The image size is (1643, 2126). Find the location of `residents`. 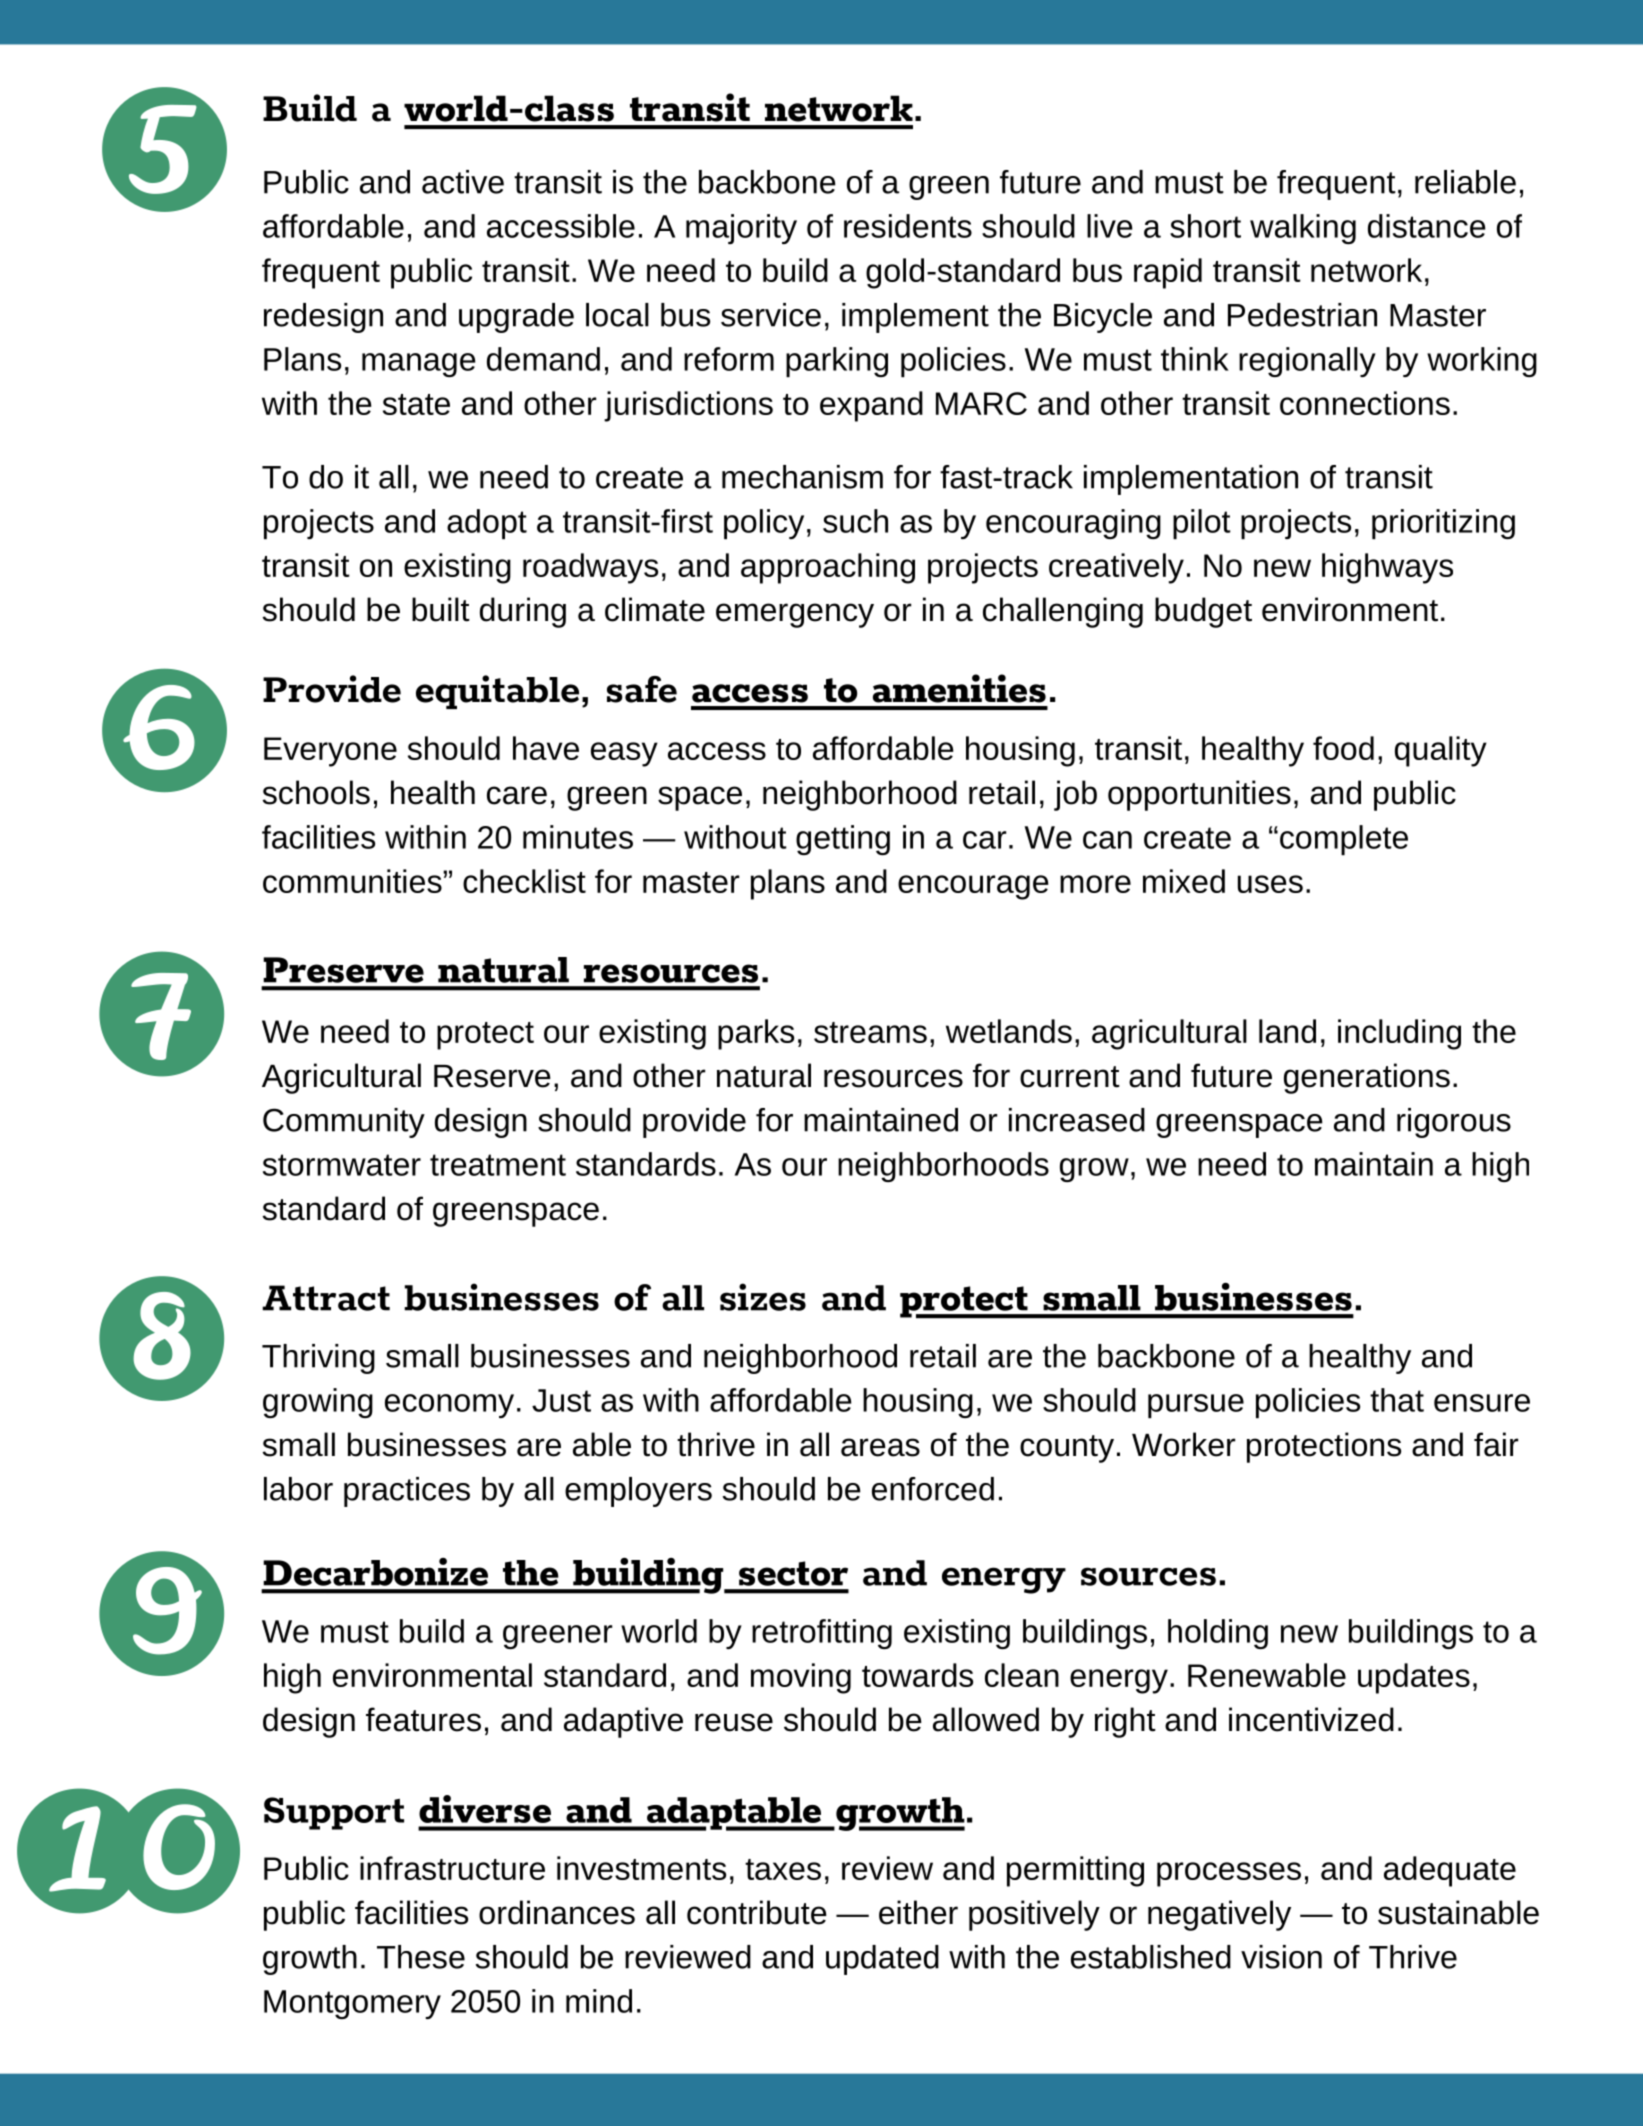

residents is located at coordinates (908, 226).
